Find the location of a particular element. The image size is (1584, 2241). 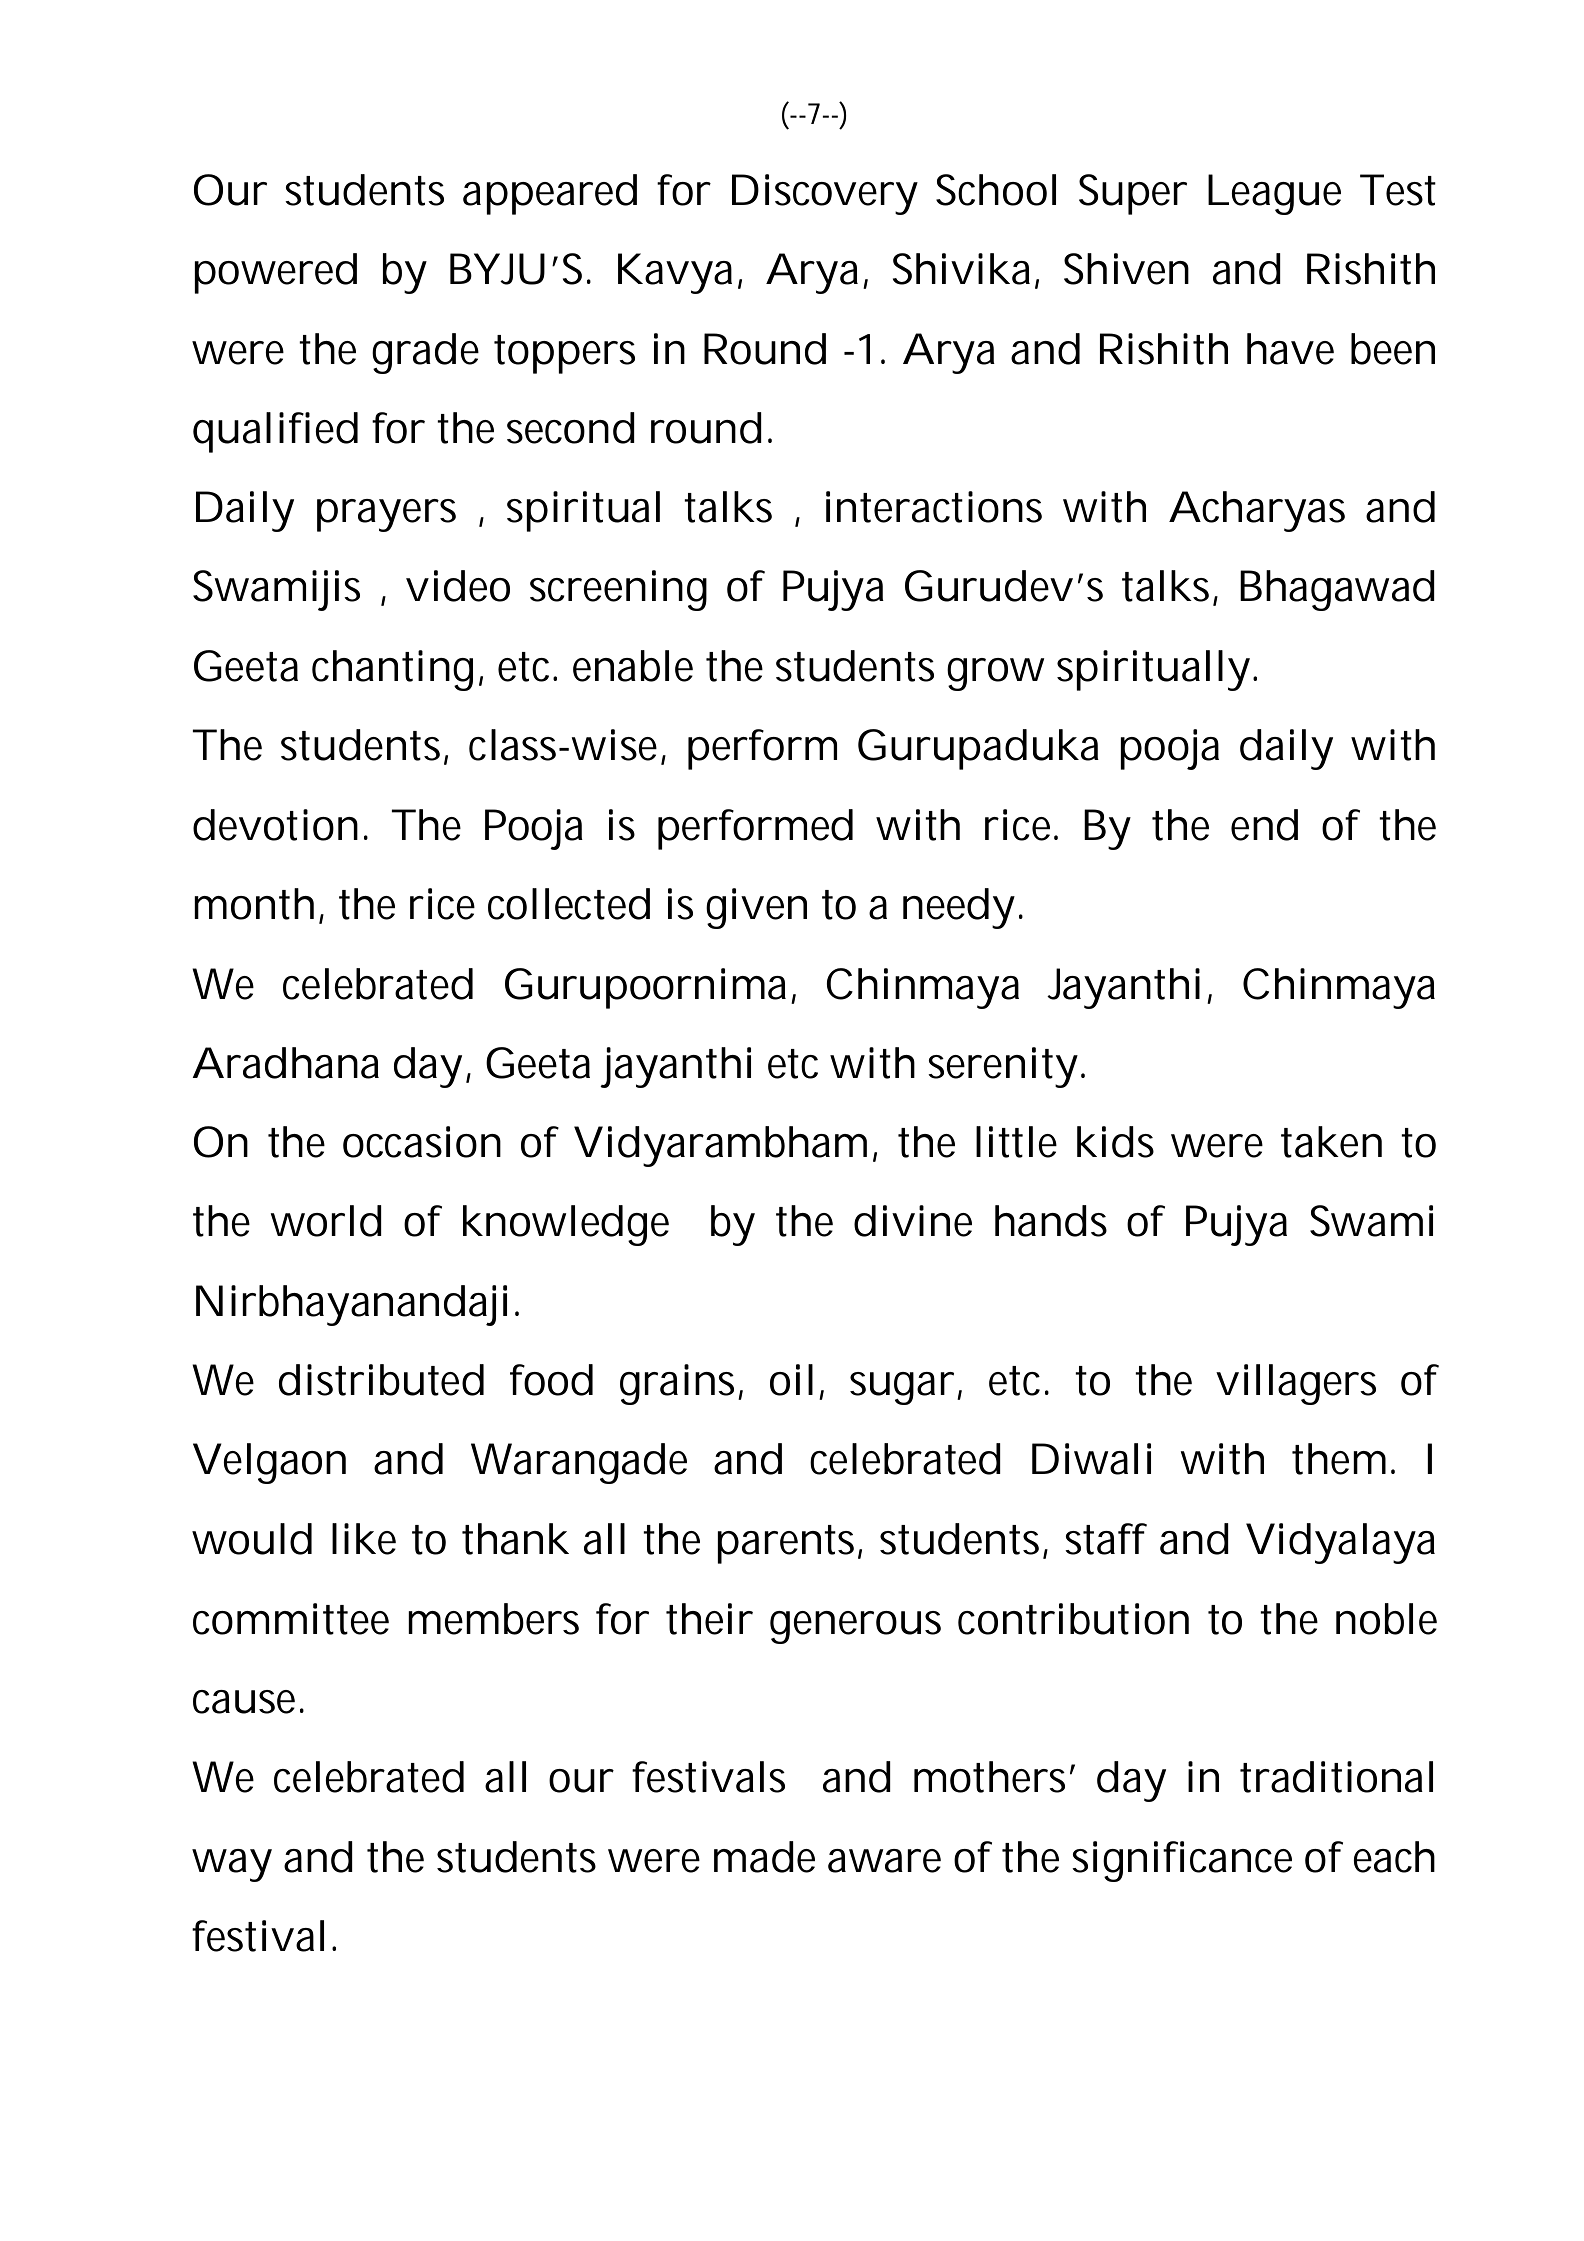

given is located at coordinates (756, 908).
